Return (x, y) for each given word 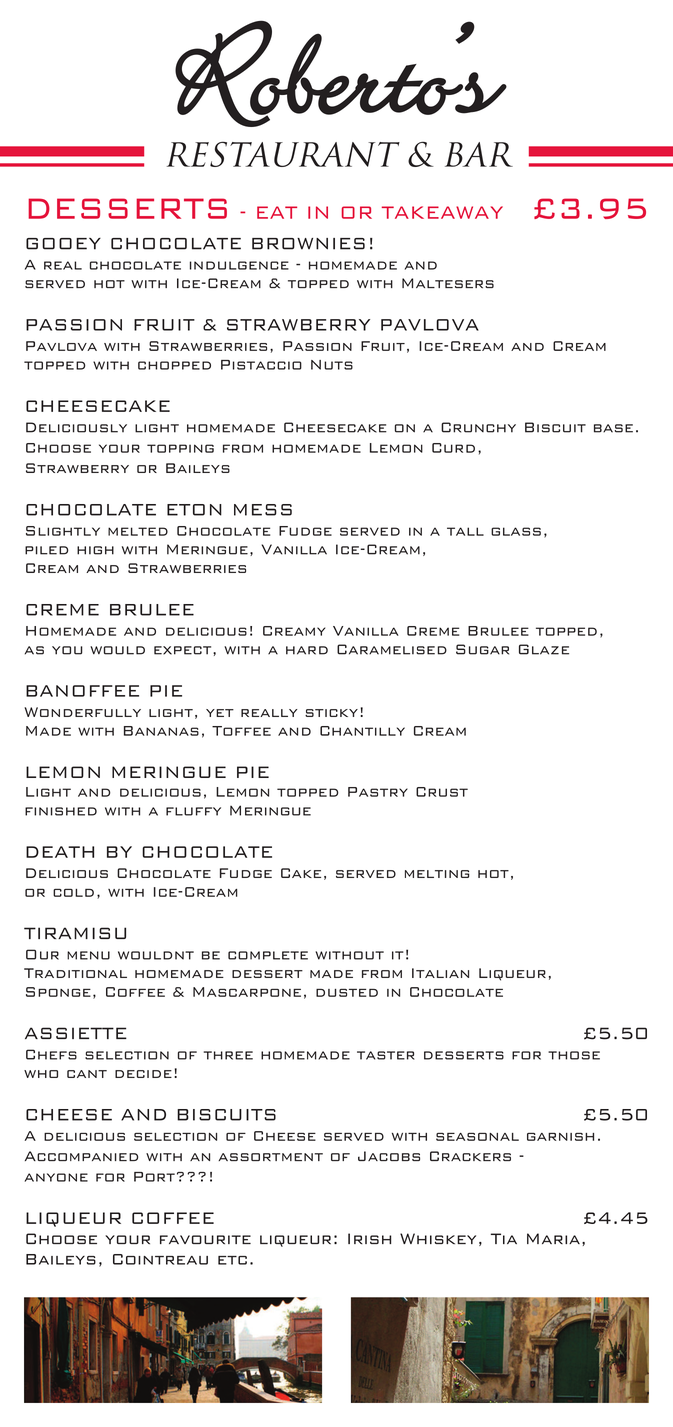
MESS (263, 510)
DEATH (60, 852)
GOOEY (63, 244)
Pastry (378, 792)
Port (154, 1177)
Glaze (544, 649)
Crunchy (478, 427)
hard (307, 650)
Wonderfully (82, 712)
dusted (347, 993)
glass (516, 531)
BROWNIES (308, 244)
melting (437, 874)
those (574, 1055)
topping (180, 448)
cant (87, 1074)
